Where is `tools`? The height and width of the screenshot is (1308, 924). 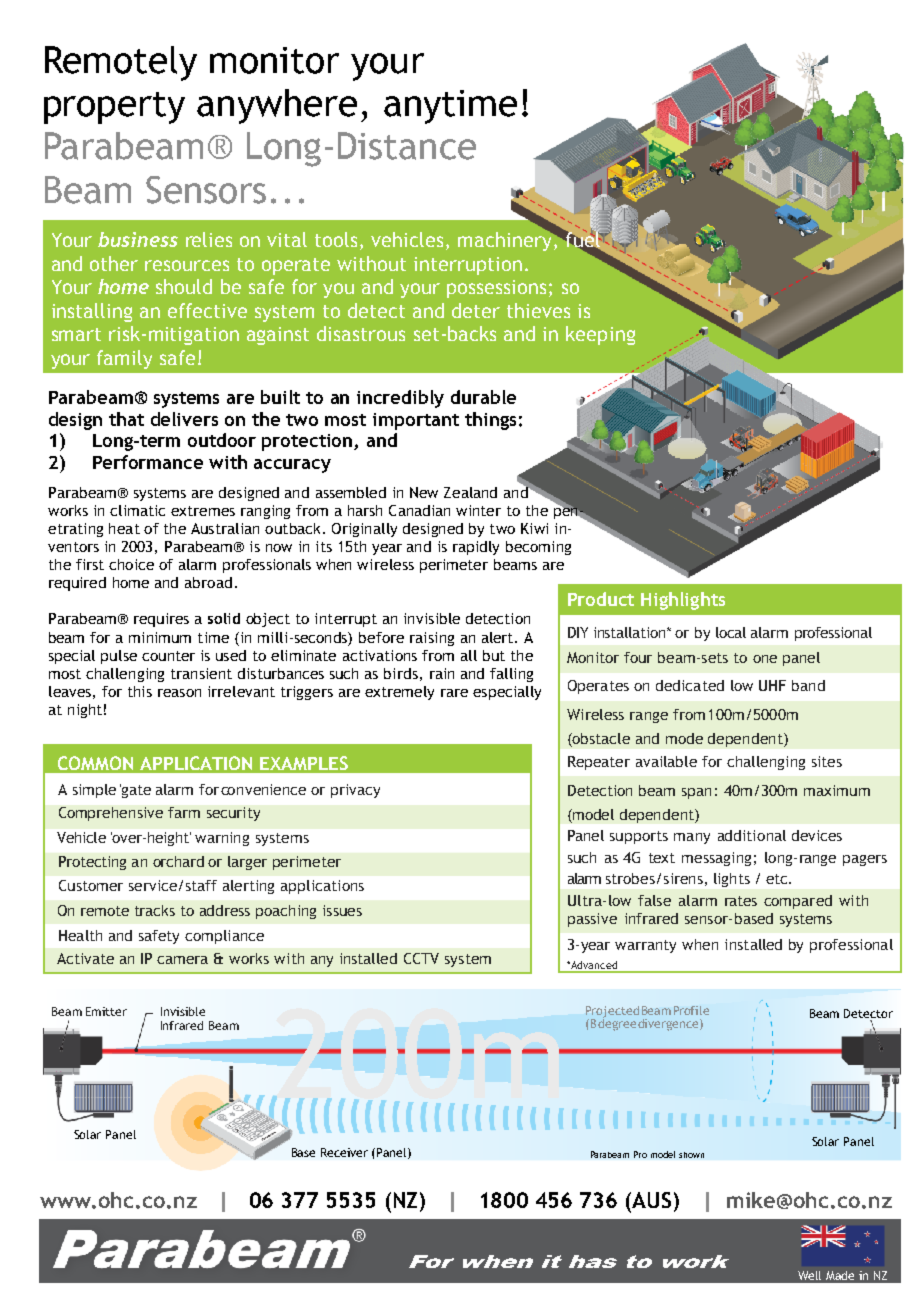
tools is located at coordinates (336, 239).
